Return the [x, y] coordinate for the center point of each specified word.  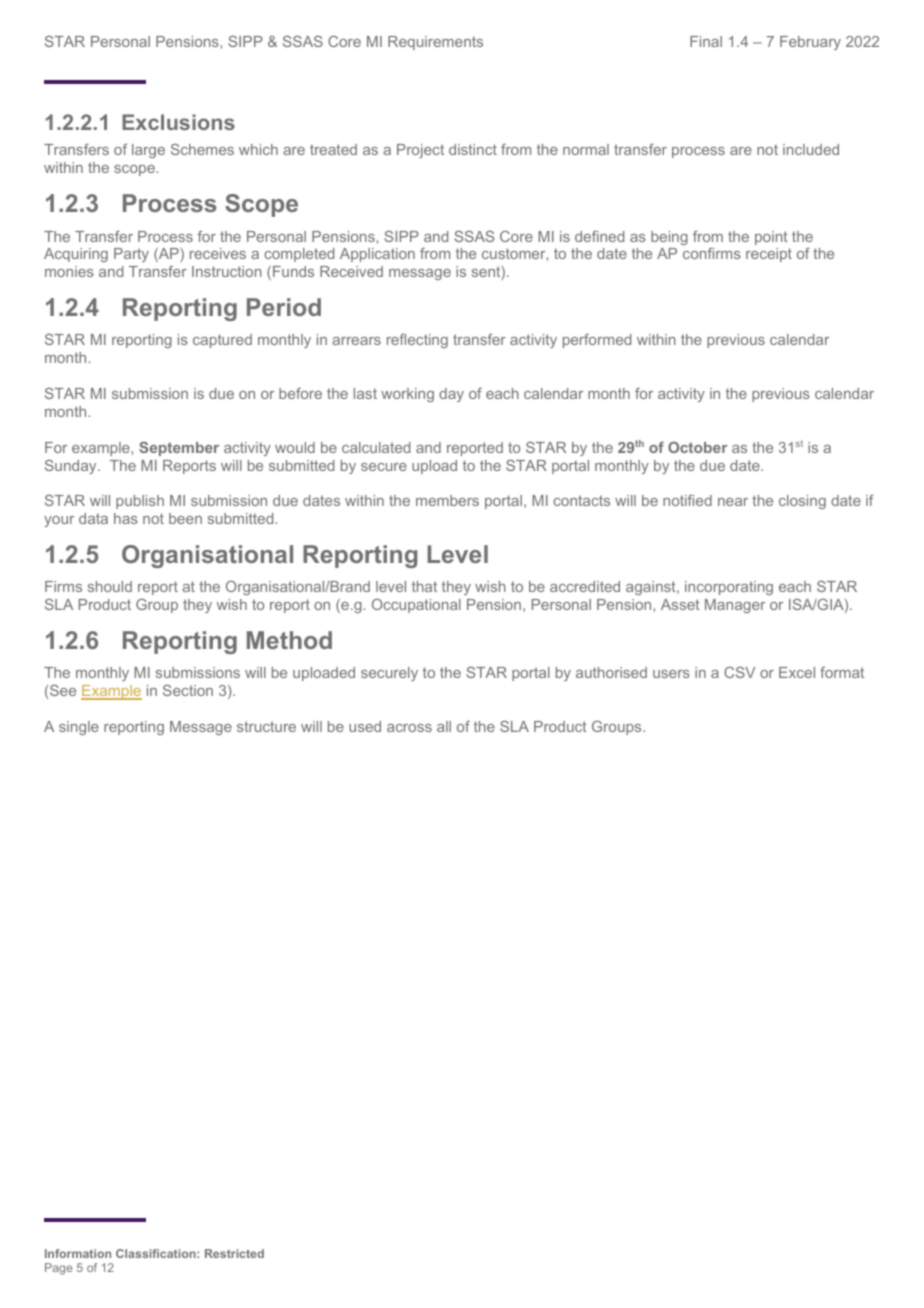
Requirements [435, 43]
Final [706, 41]
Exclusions [178, 122]
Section [188, 690]
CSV [739, 672]
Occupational [416, 606]
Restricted [234, 1253]
